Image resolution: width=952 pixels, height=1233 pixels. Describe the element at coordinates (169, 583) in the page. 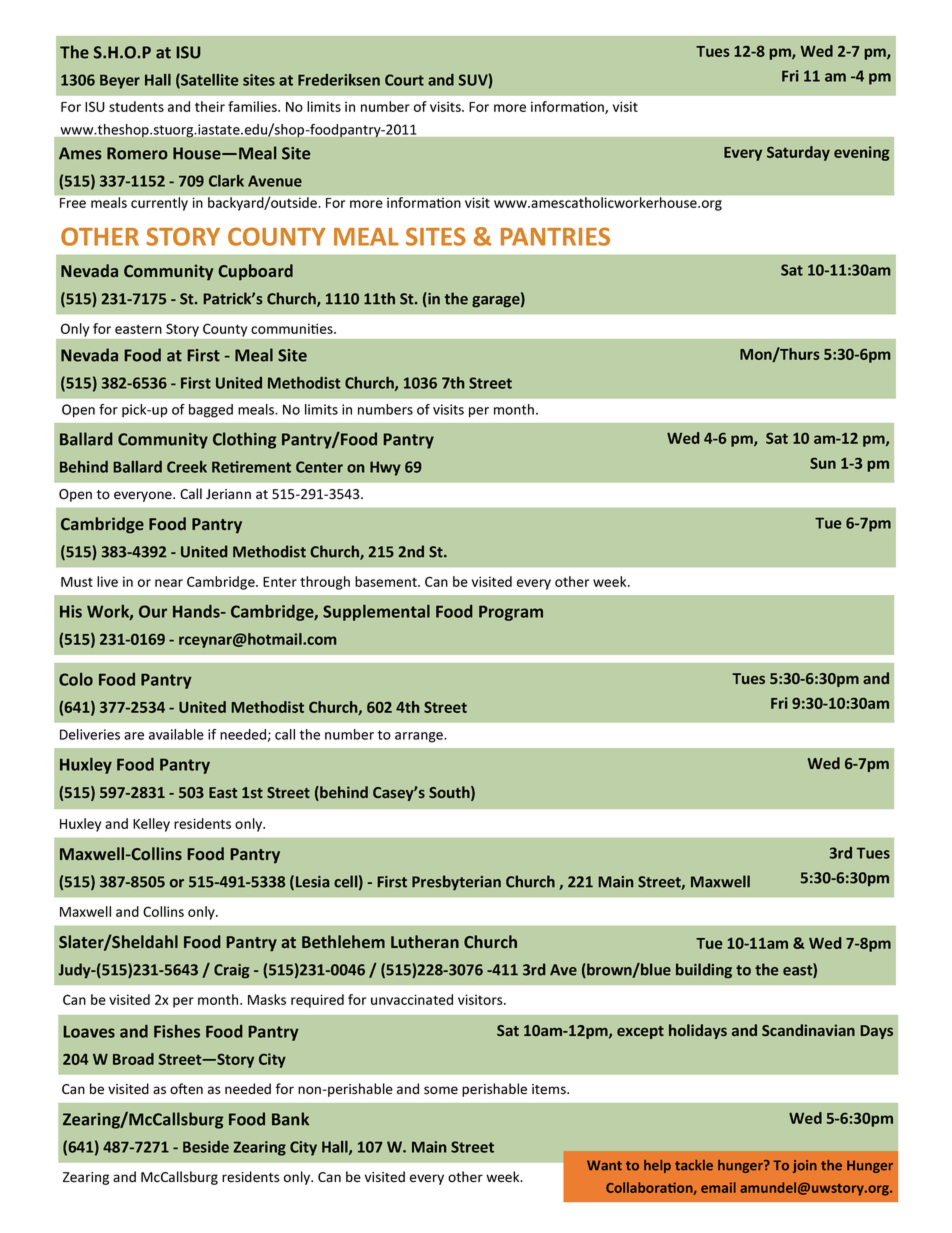

I see `near` at that location.
